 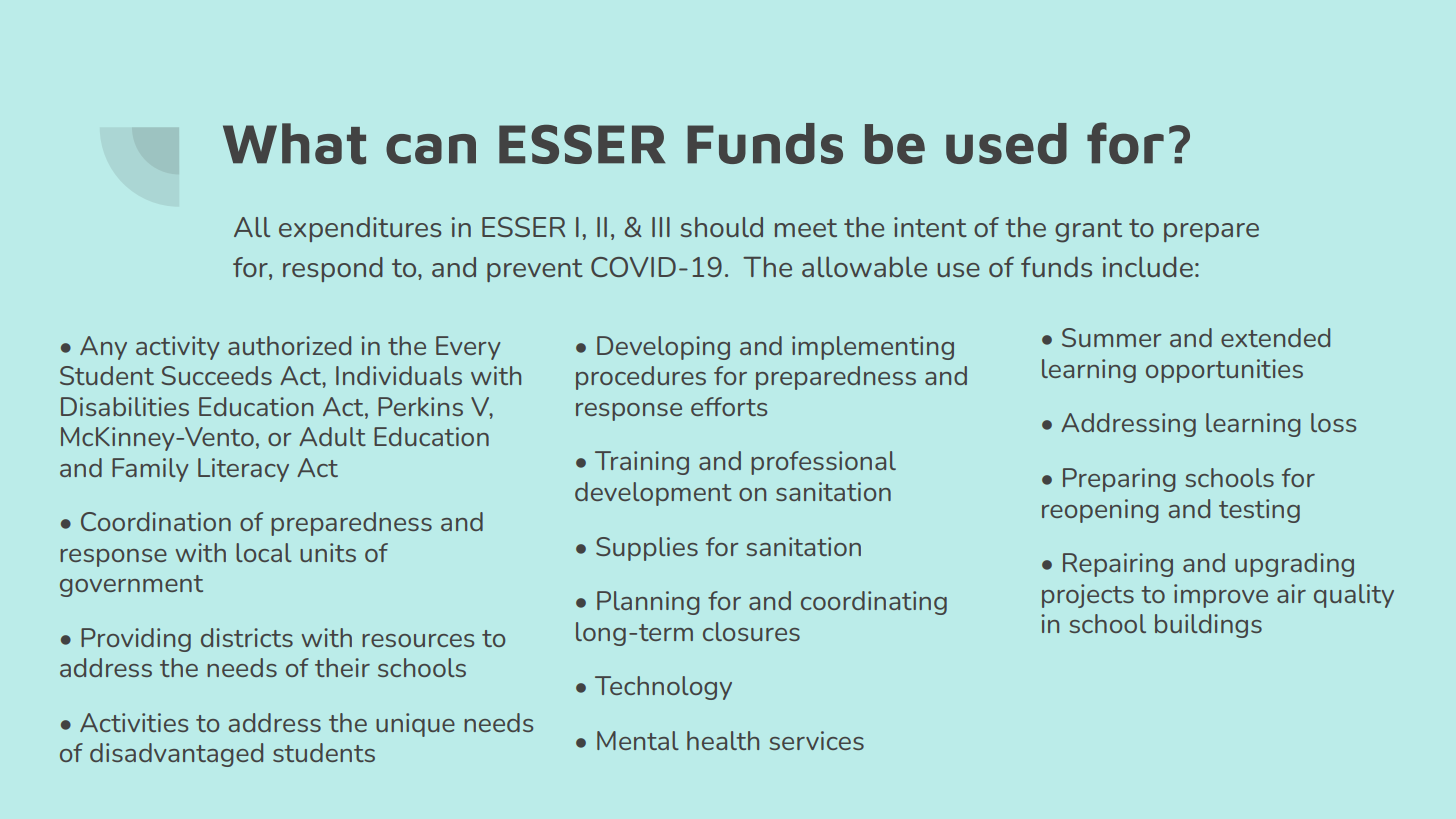 I want to click on Training, so click(x=642, y=463).
